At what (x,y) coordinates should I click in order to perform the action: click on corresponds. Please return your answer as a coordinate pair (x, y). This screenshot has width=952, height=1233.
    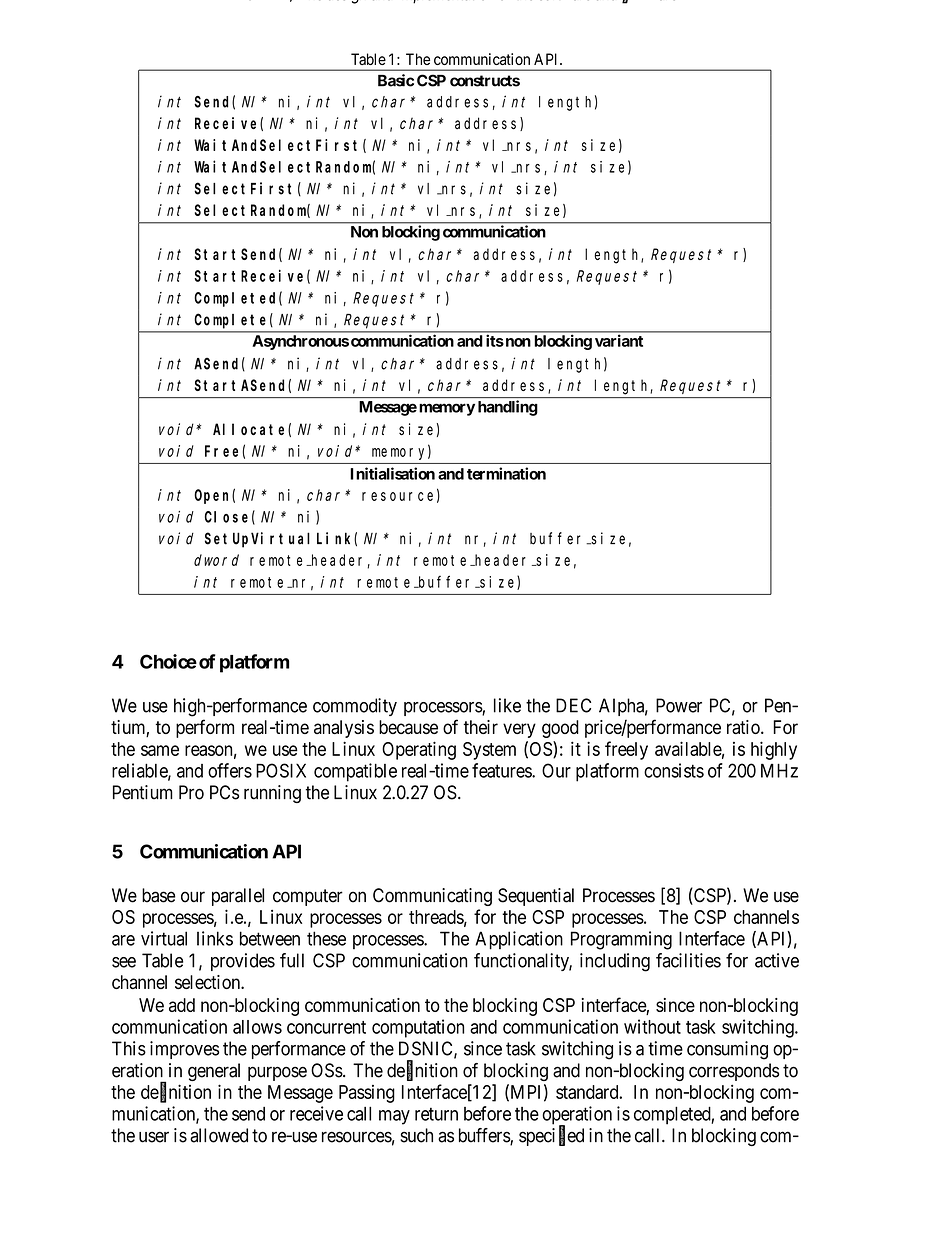
    Looking at the image, I should click on (734, 1072).
